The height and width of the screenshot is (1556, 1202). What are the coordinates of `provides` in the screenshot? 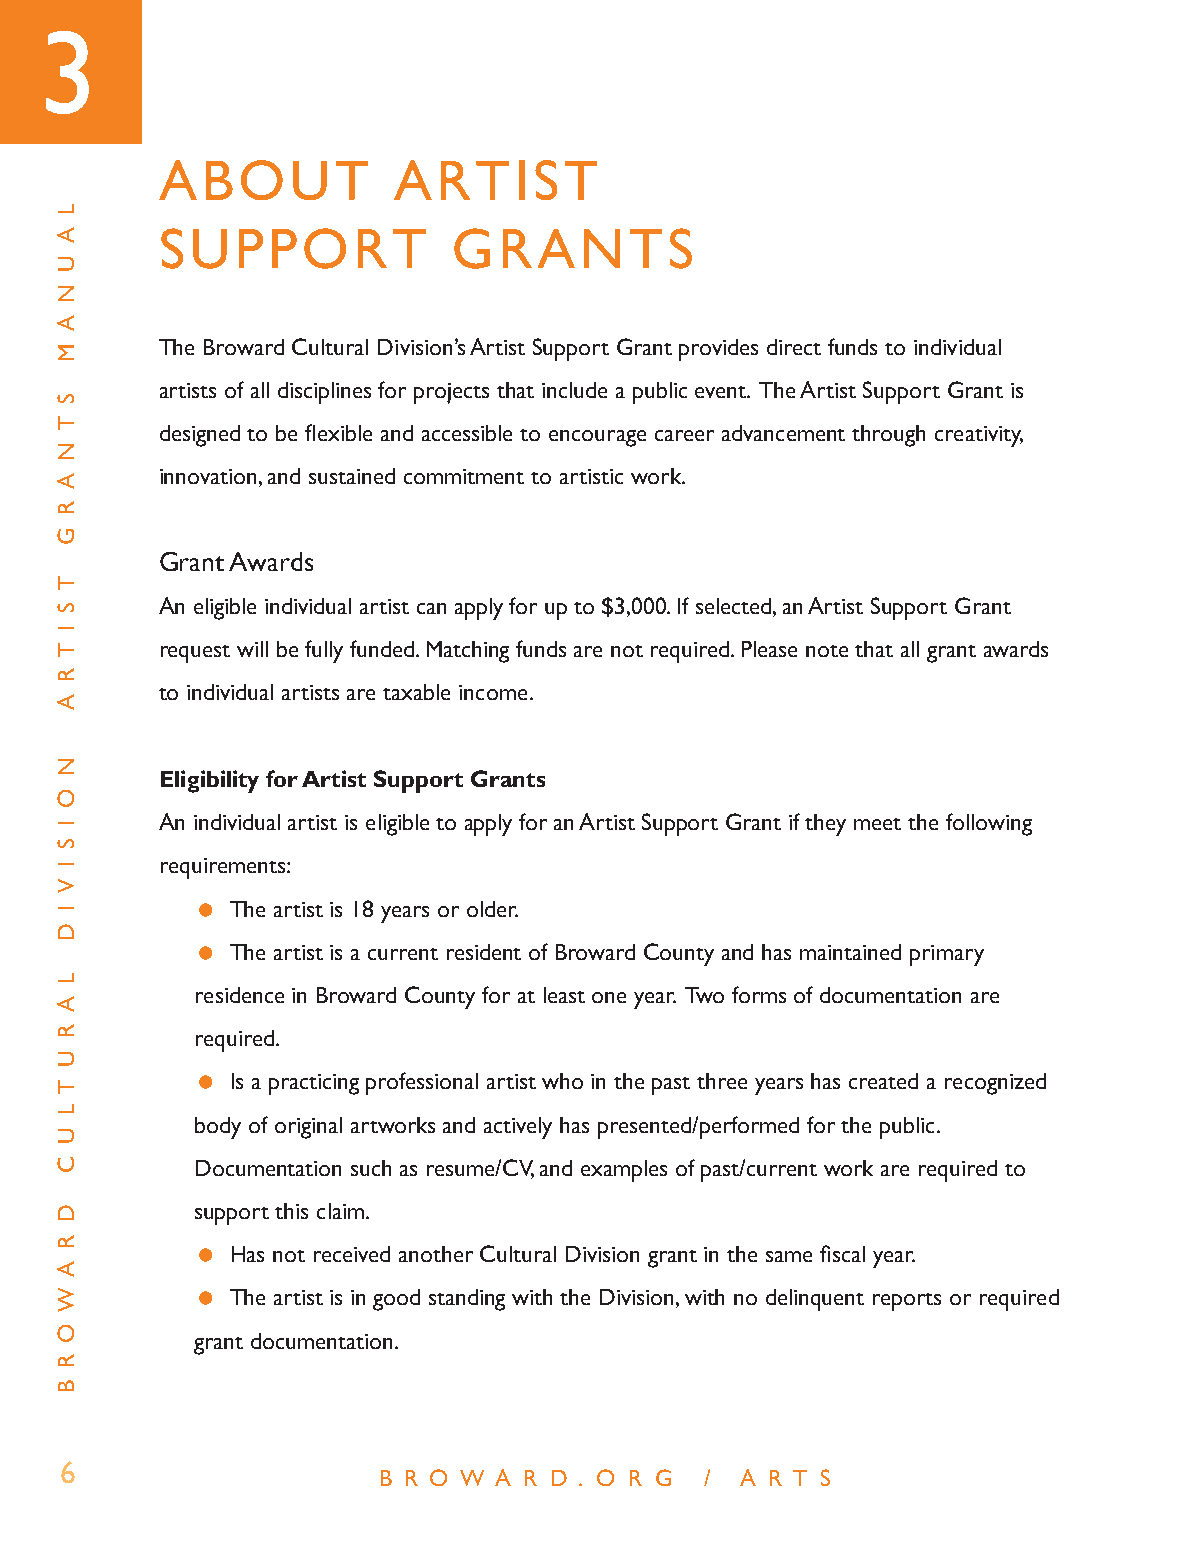 It's located at (718, 350).
